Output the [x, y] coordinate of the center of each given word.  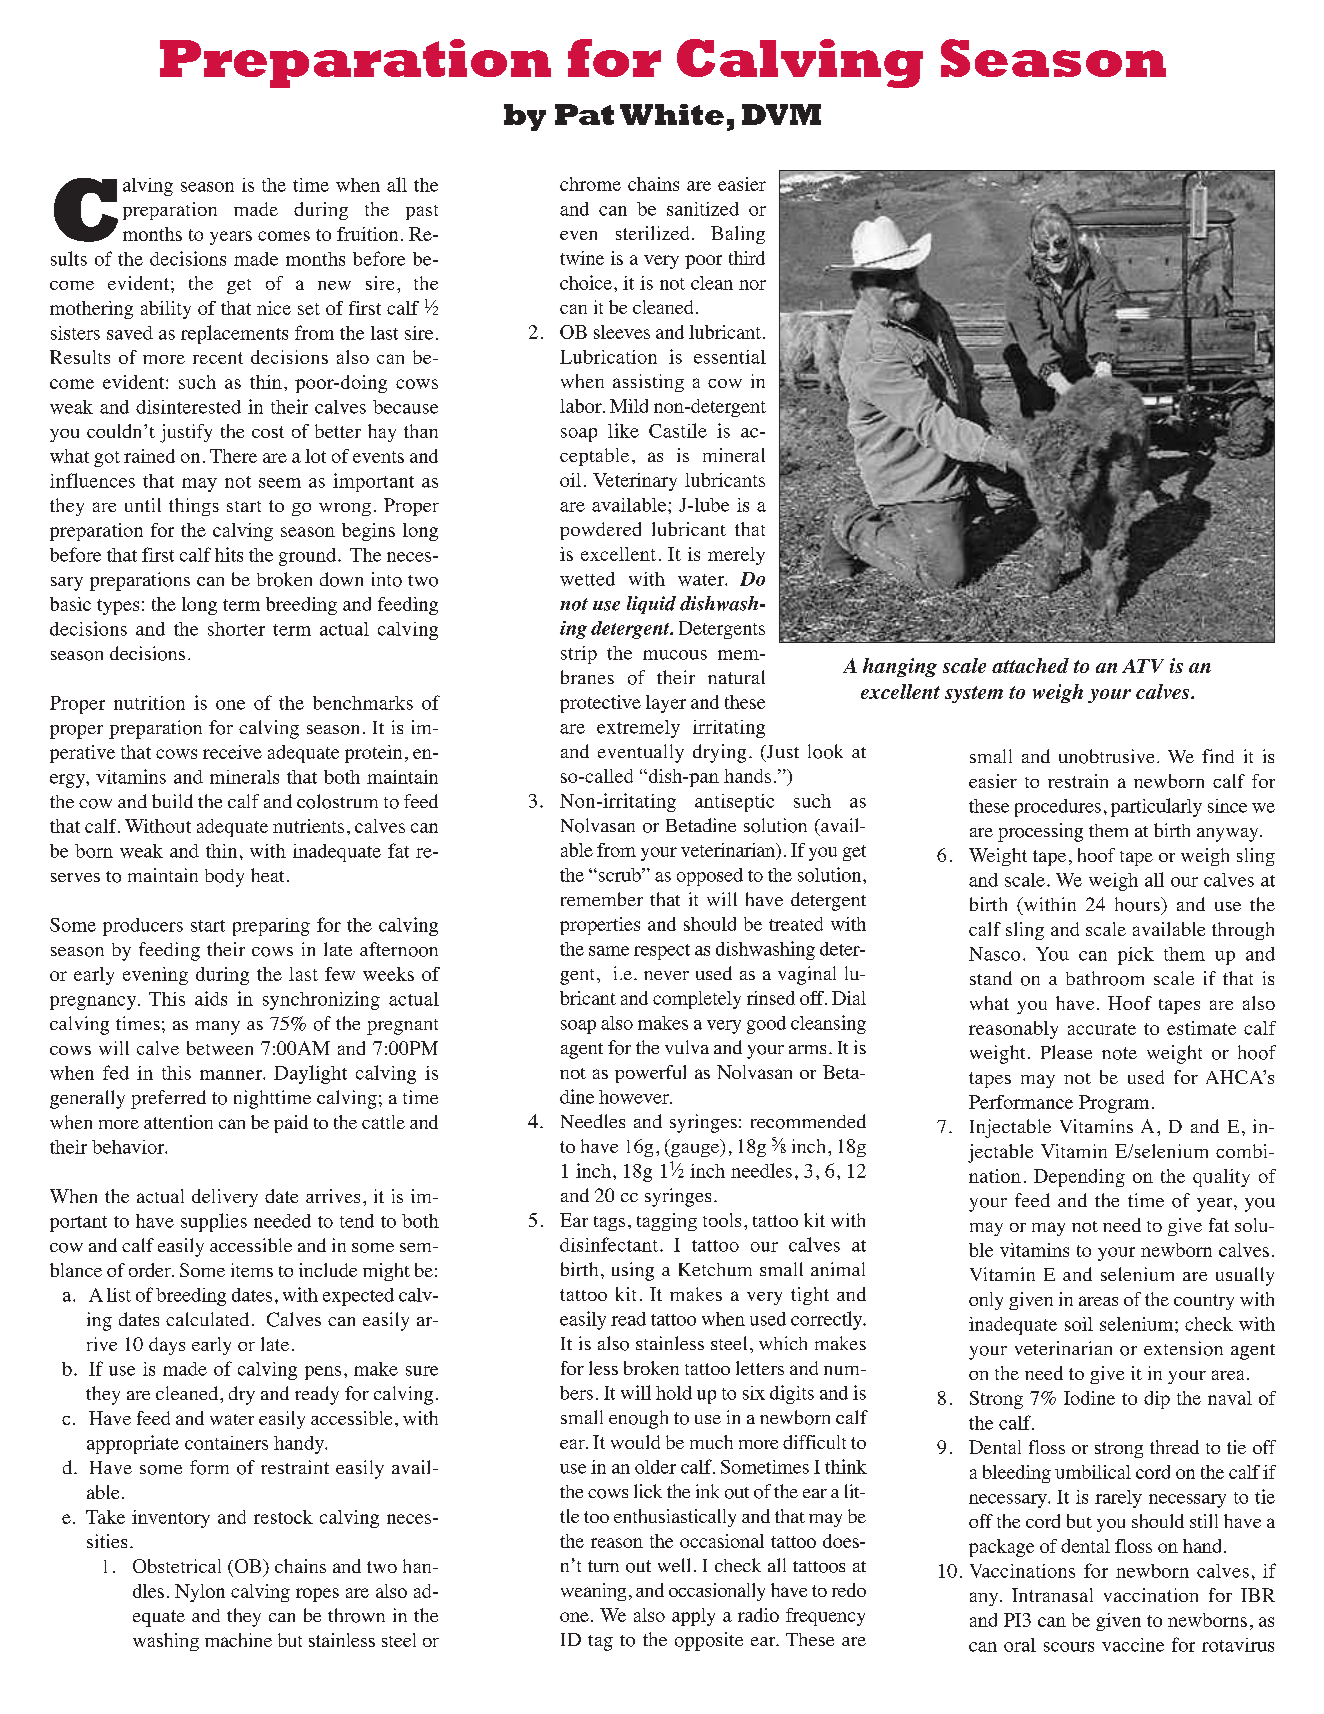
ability [166, 310]
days [167, 1346]
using [633, 1271]
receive [232, 752]
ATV [1143, 666]
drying [719, 753]
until [143, 505]
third [747, 258]
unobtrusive [1106, 756]
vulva [687, 1047]
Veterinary [635, 482]
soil [1079, 1324]
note [1119, 1053]
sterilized [652, 233]
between [220, 1048]
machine [238, 1640]
